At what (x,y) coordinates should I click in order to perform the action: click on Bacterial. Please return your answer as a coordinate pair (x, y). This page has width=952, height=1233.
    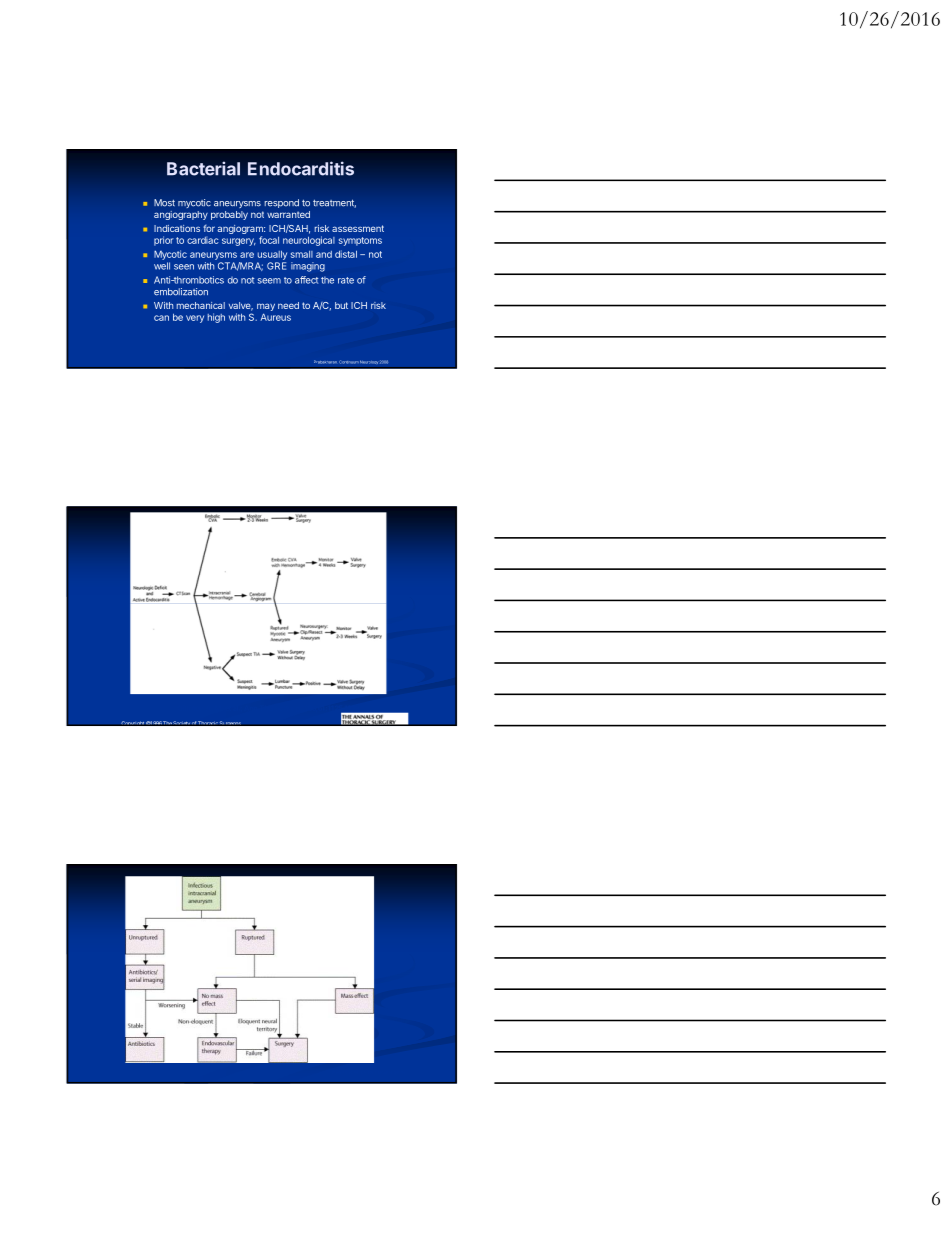
    Looking at the image, I should click on (203, 168).
